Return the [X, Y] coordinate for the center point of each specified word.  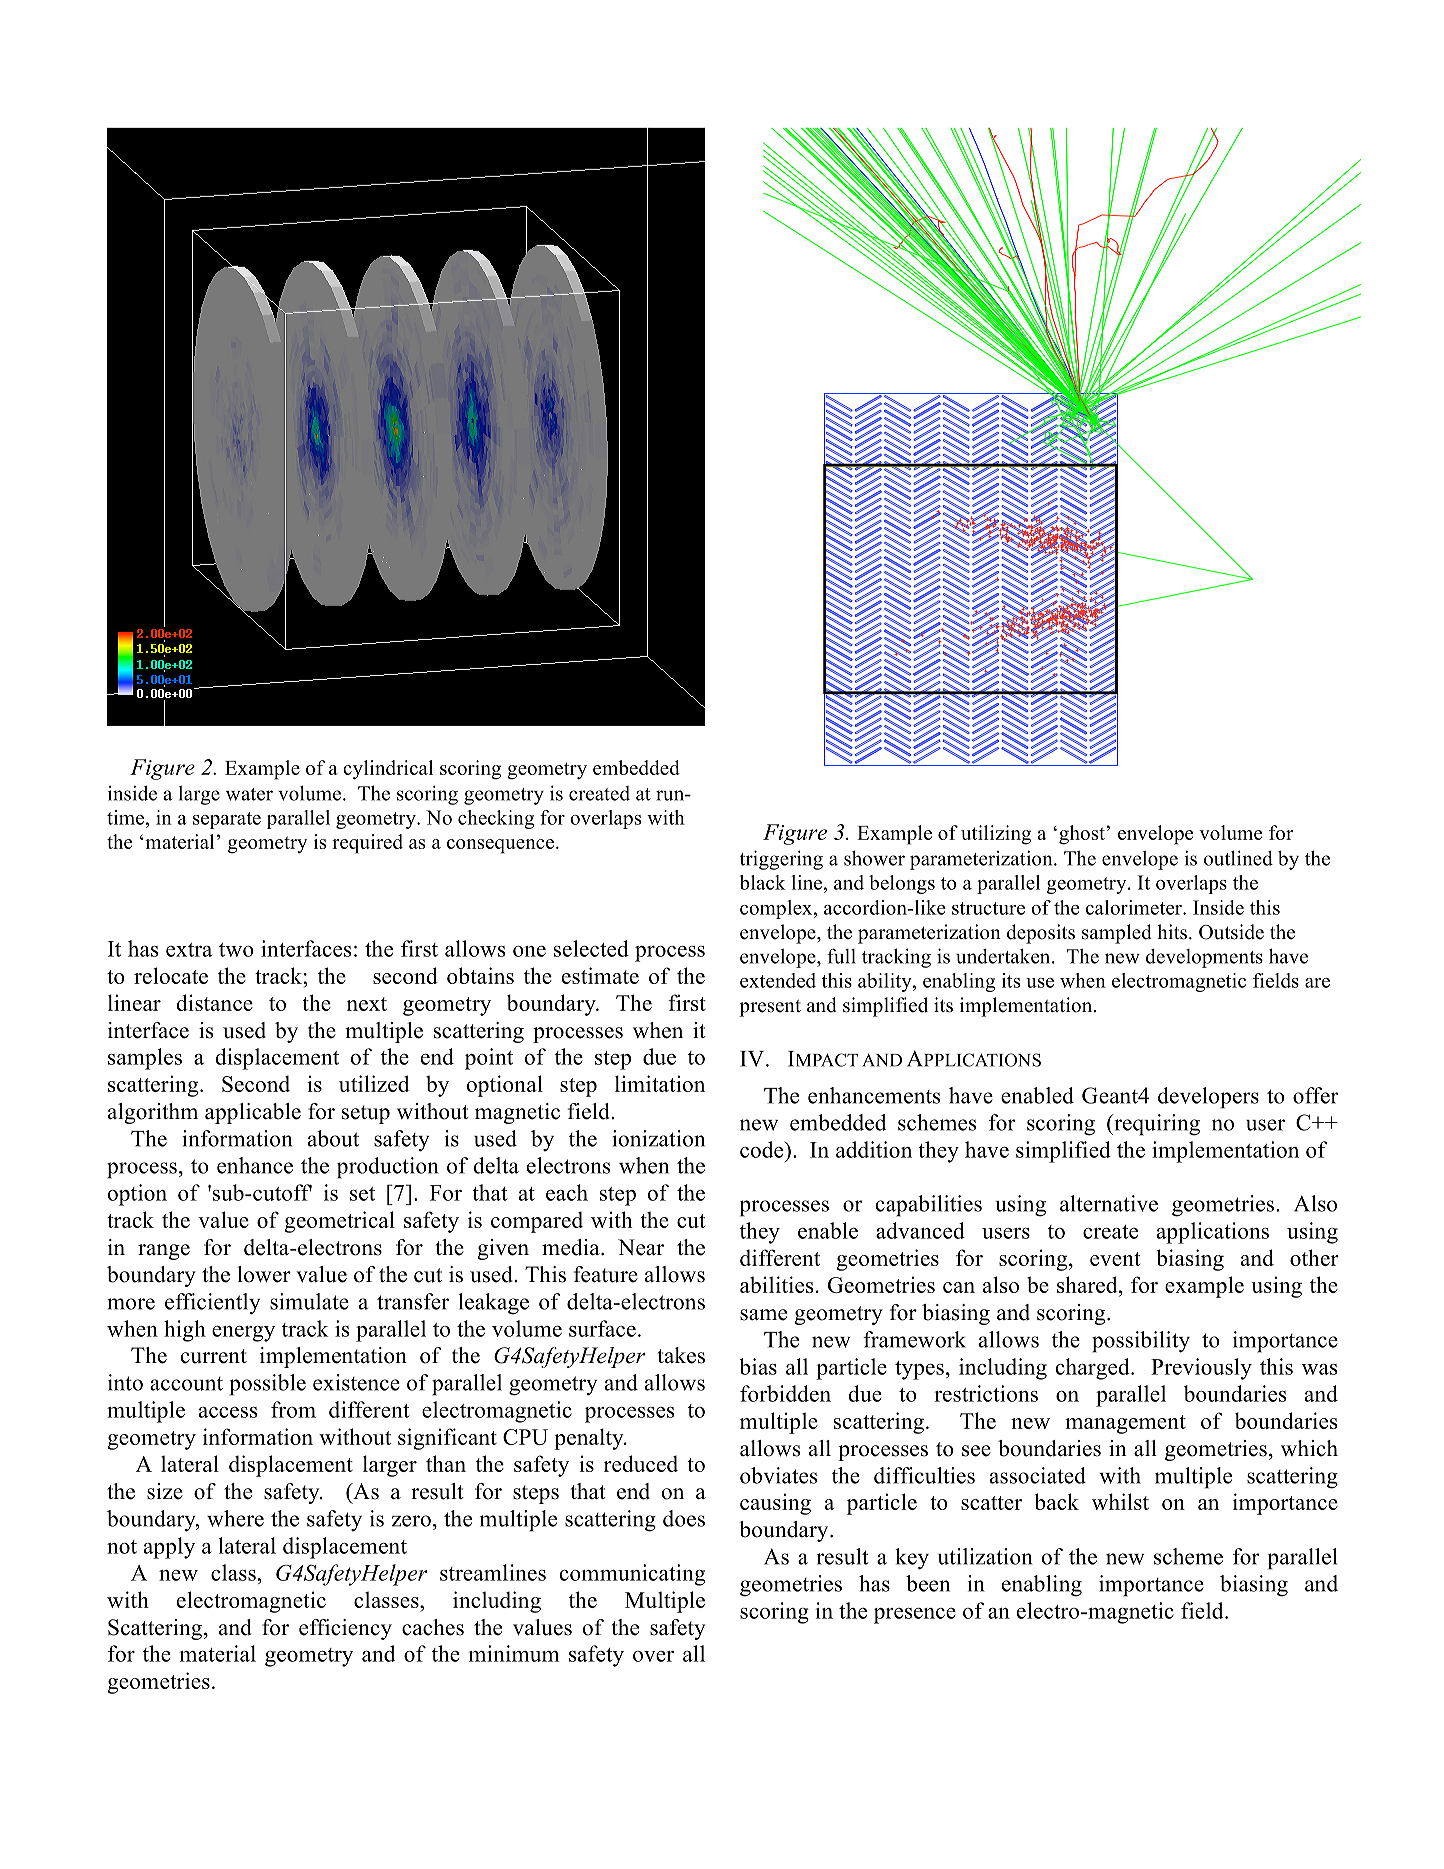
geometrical [339, 1222]
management [1125, 1424]
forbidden [785, 1393]
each [567, 1192]
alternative [1109, 1203]
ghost [1083, 835]
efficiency [345, 1629]
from [293, 1409]
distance [214, 1002]
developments [1204, 958]
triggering [781, 860]
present [770, 1008]
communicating [632, 1575]
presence [915, 1616]
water [249, 794]
